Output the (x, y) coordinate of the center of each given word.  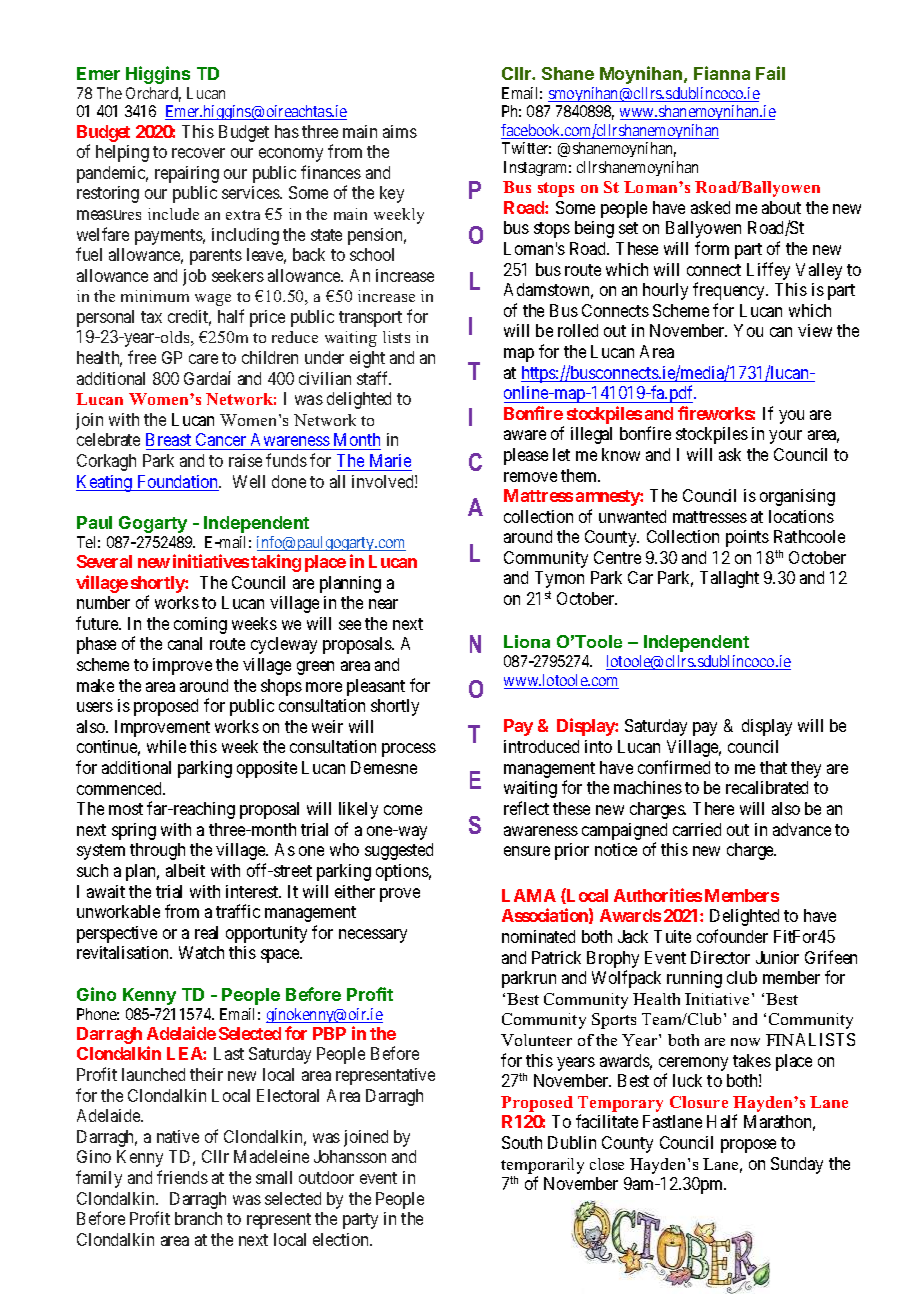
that (773, 767)
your (785, 437)
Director (720, 957)
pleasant (376, 687)
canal (185, 643)
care (203, 359)
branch (198, 1218)
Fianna (722, 73)
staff (374, 378)
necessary (373, 936)
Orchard (153, 94)
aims (400, 131)
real (206, 932)
